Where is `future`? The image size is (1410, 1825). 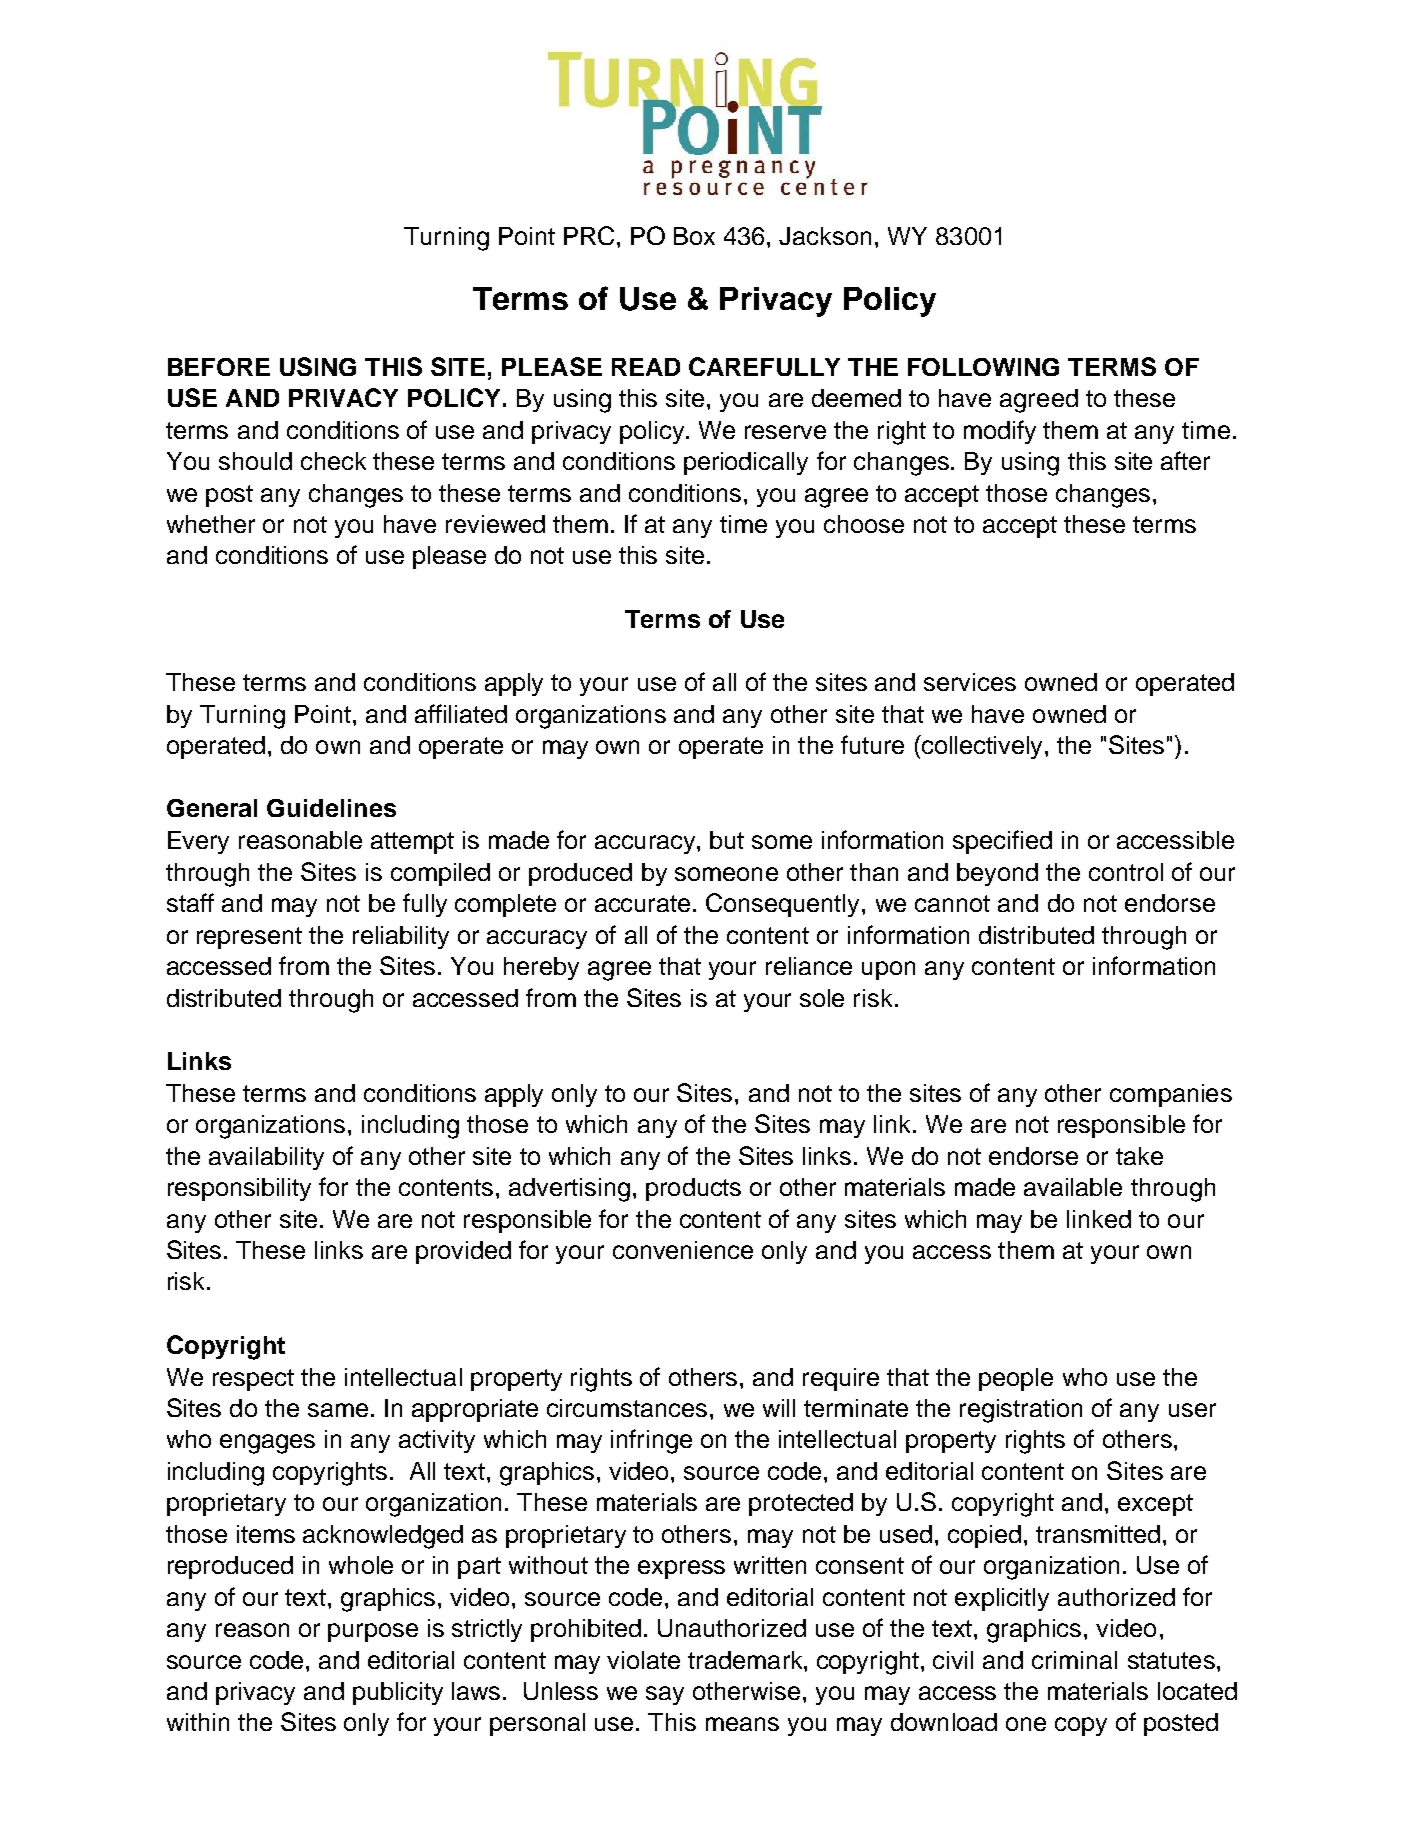
future is located at coordinates (872, 744).
